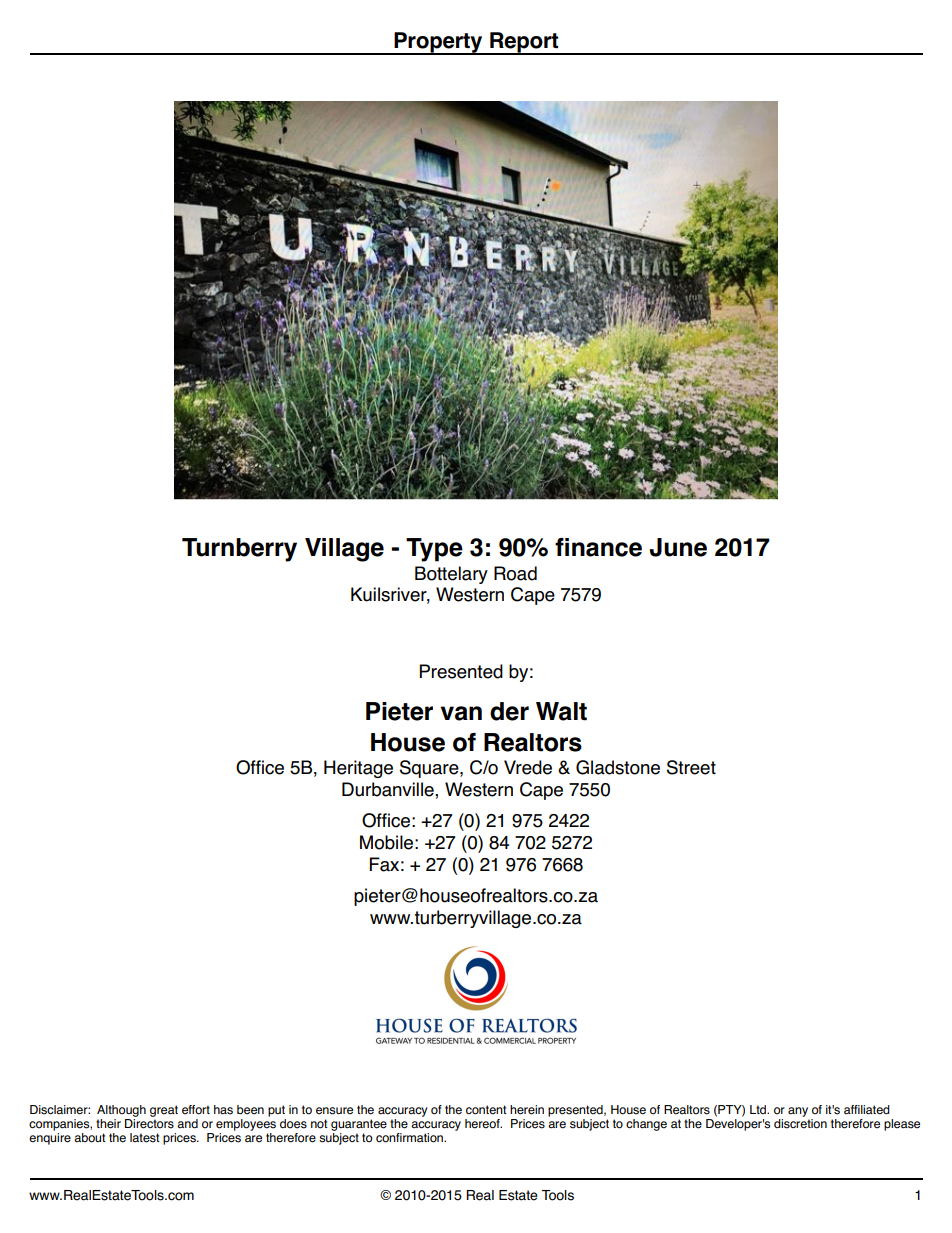  Describe the element at coordinates (678, 547) in the document. I see `June` at that location.
